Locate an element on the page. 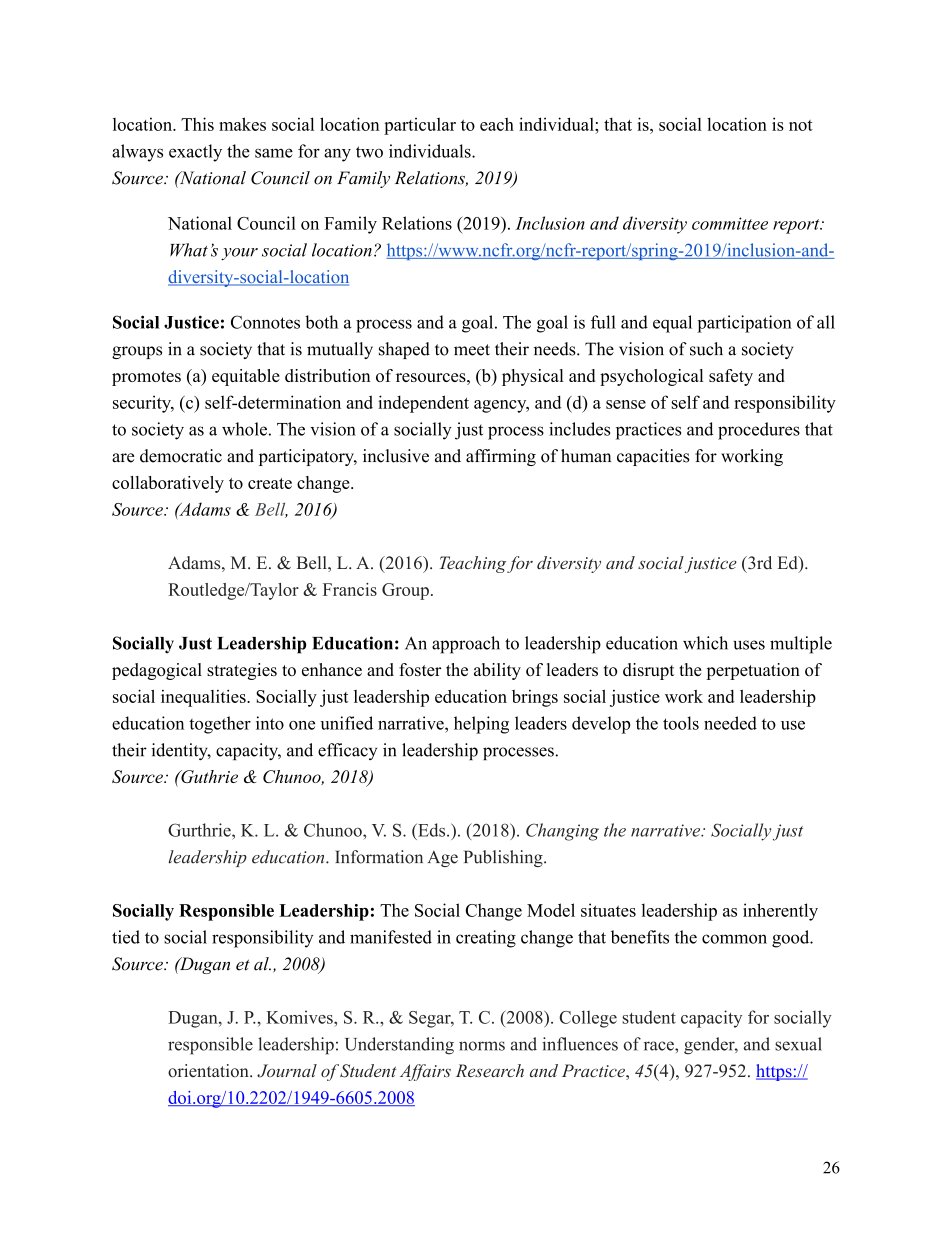 This image has width=952, height=1233. norms is located at coordinates (482, 1046).
